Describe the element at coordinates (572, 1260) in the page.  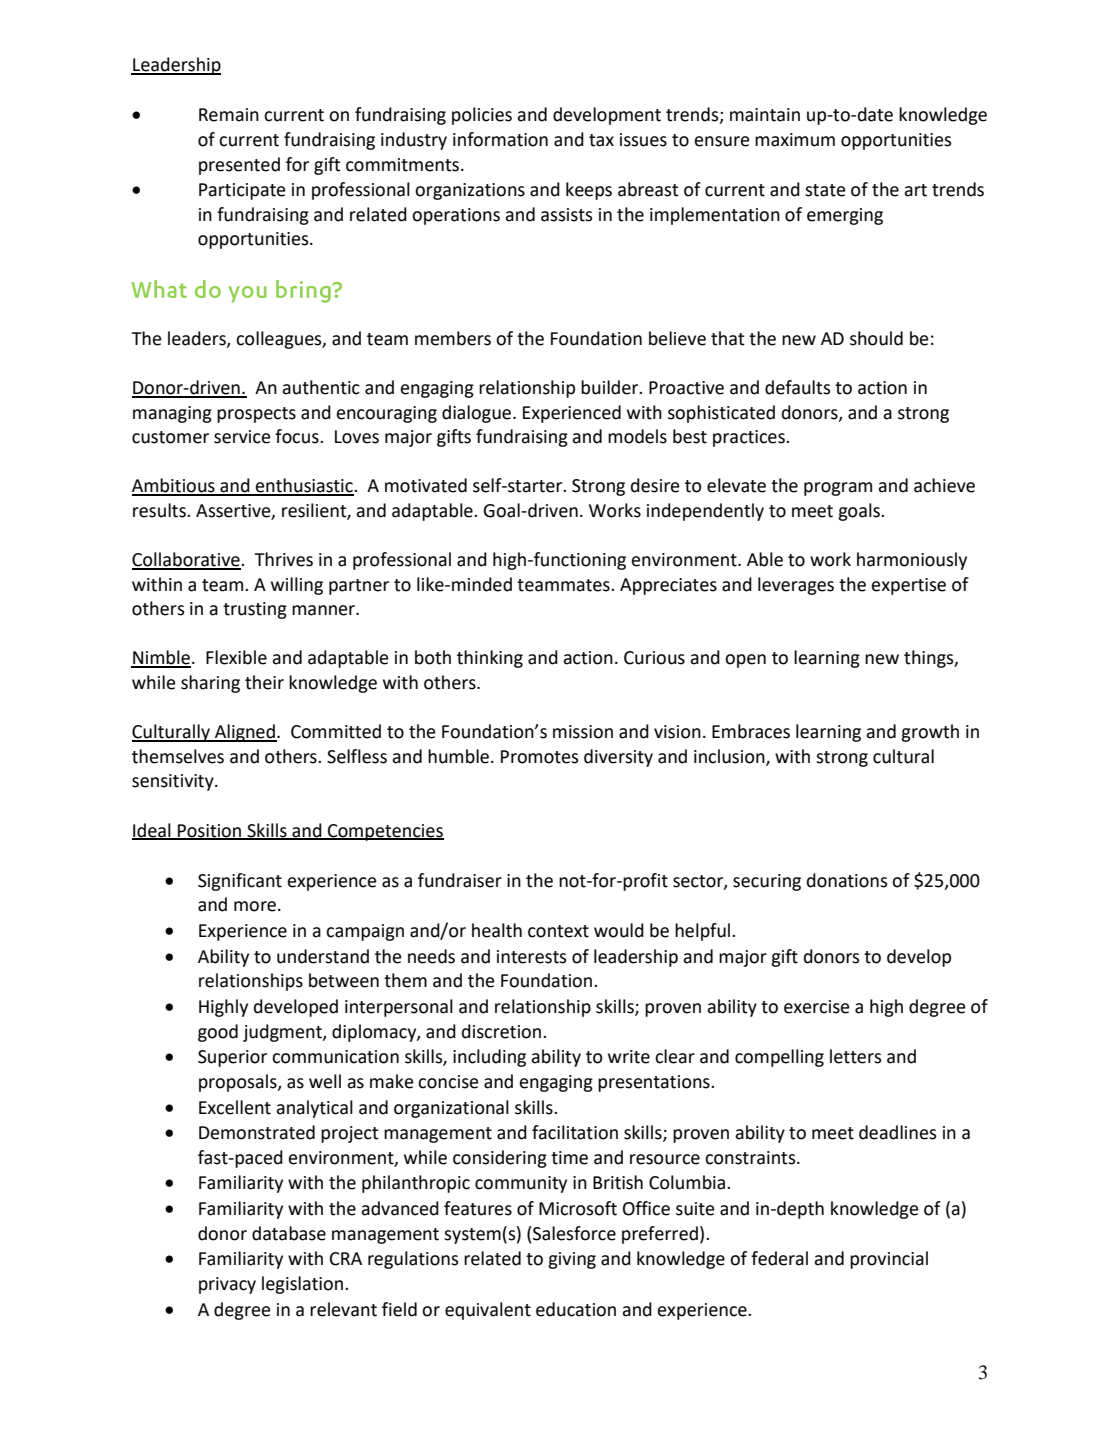
I see `giving` at that location.
